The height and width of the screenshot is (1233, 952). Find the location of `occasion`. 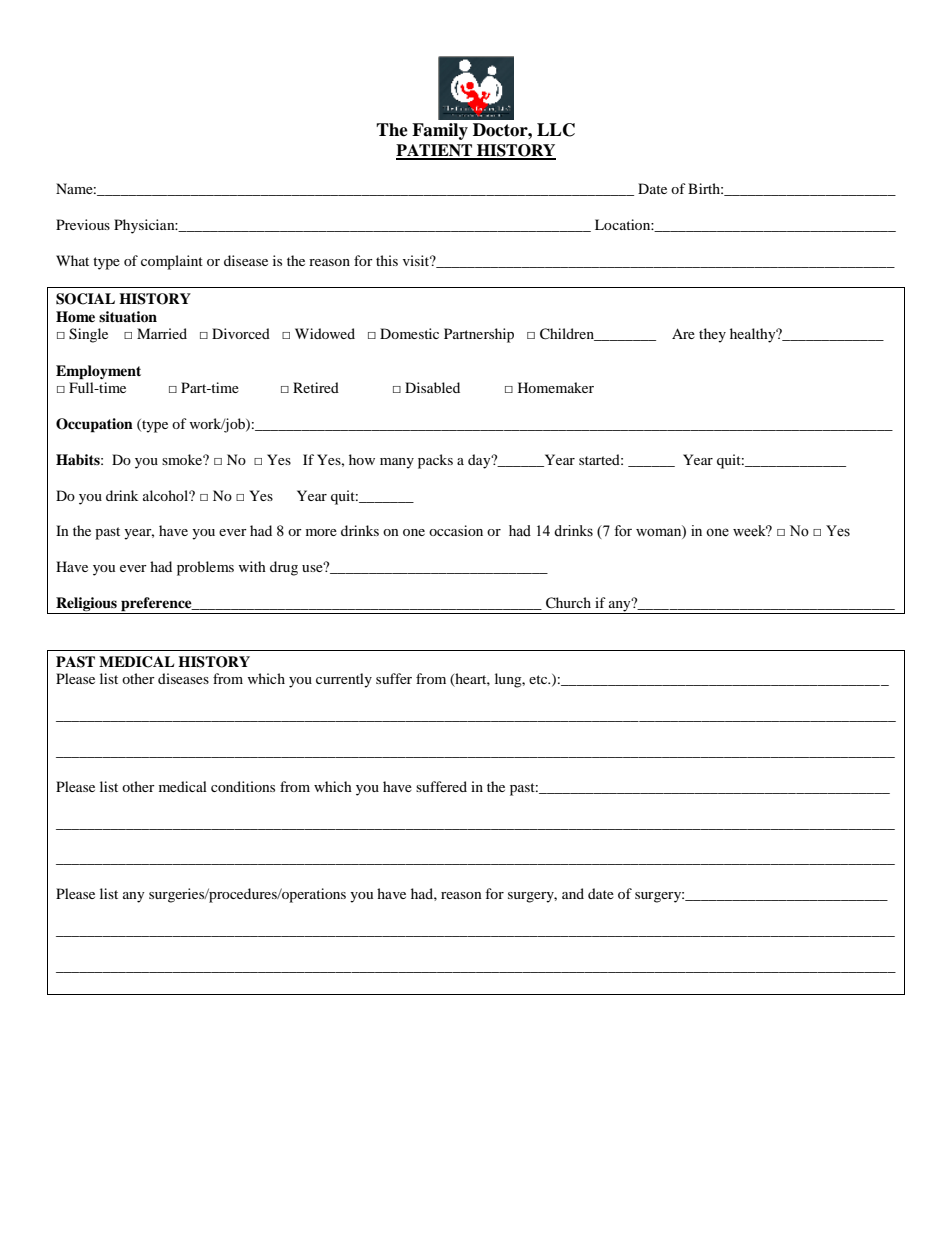

occasion is located at coordinates (456, 530).
